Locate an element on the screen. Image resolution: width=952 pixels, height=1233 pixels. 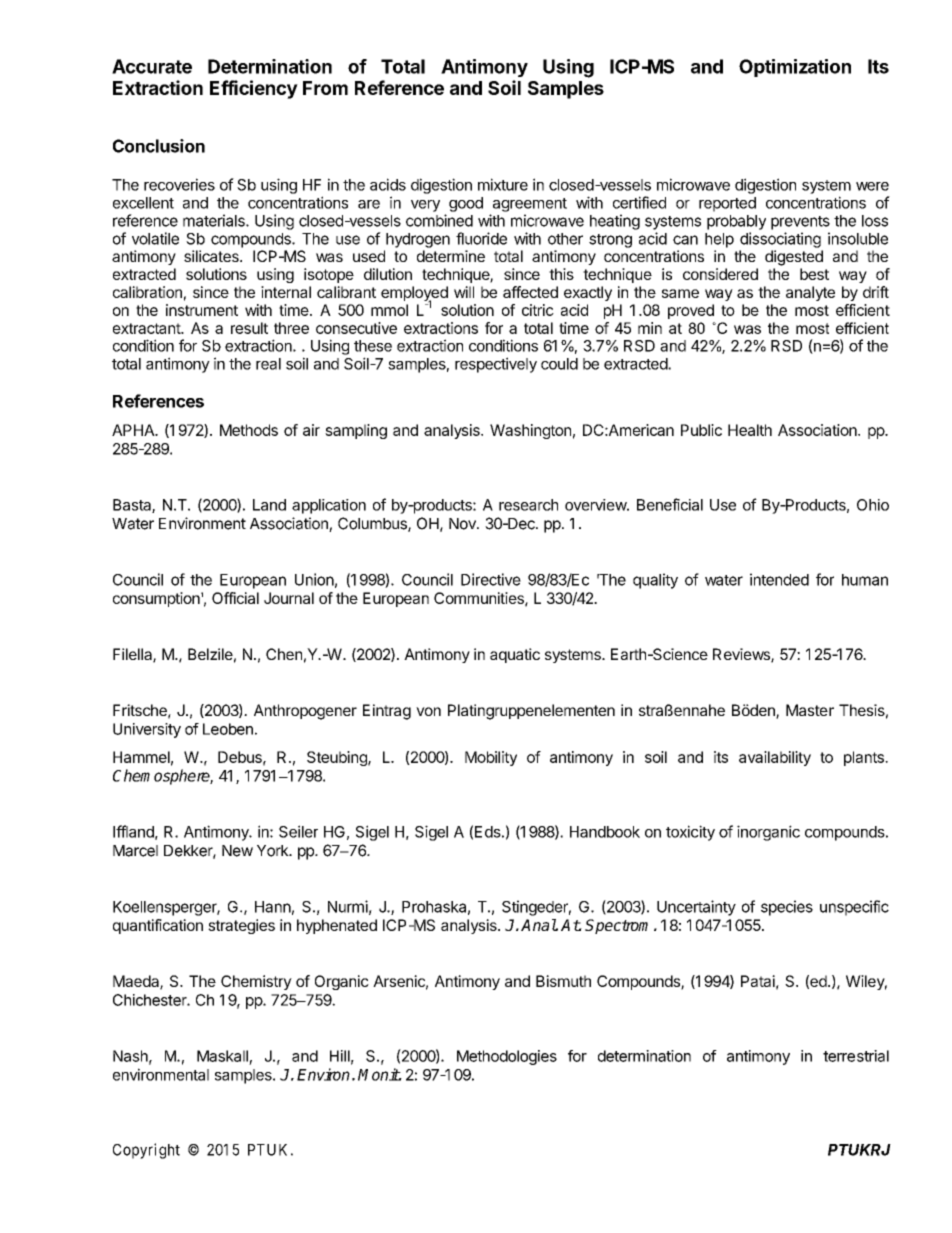
research is located at coordinates (528, 505).
